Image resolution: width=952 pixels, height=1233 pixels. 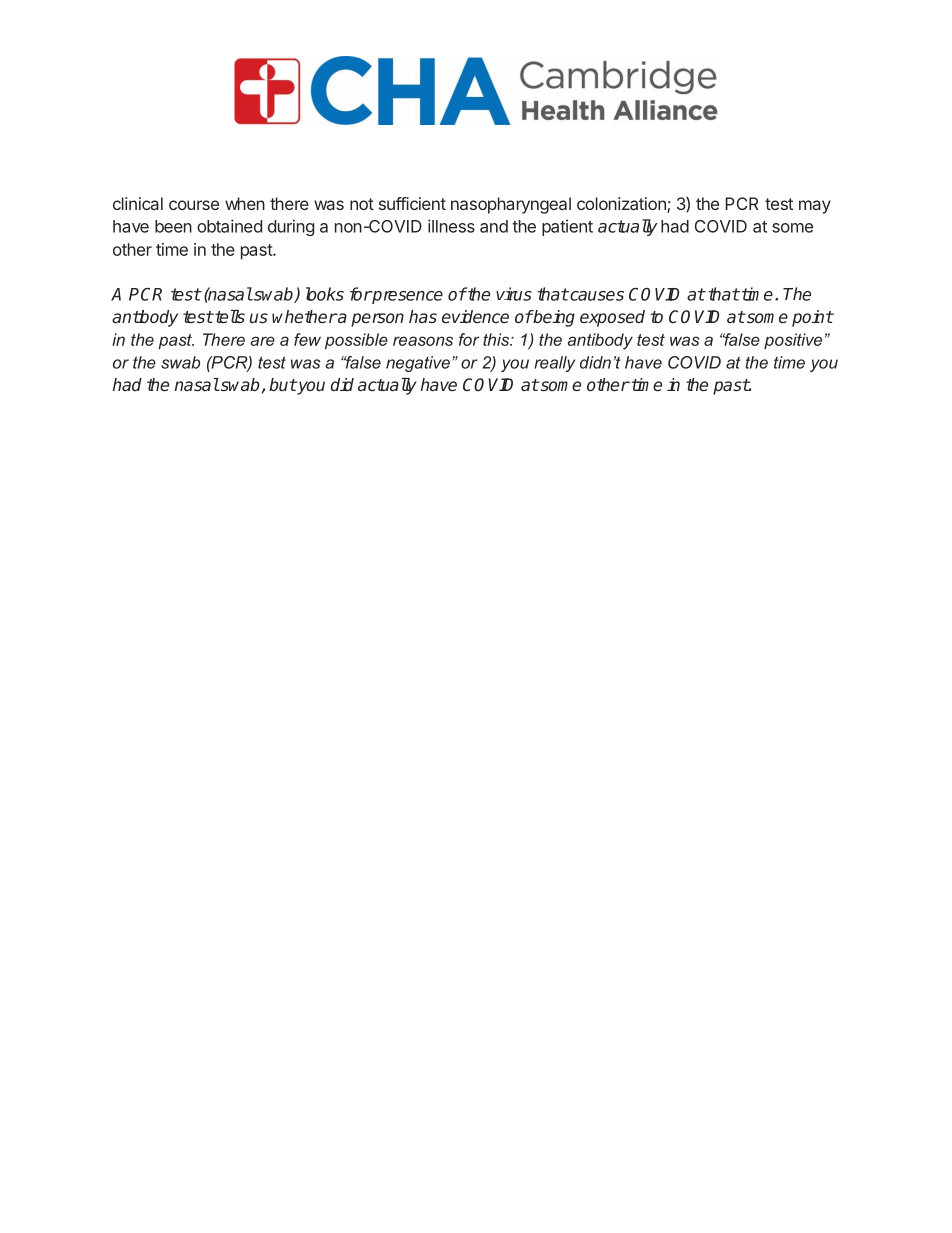 What do you see at coordinates (229, 317) in the screenshot?
I see `tells` at bounding box center [229, 317].
